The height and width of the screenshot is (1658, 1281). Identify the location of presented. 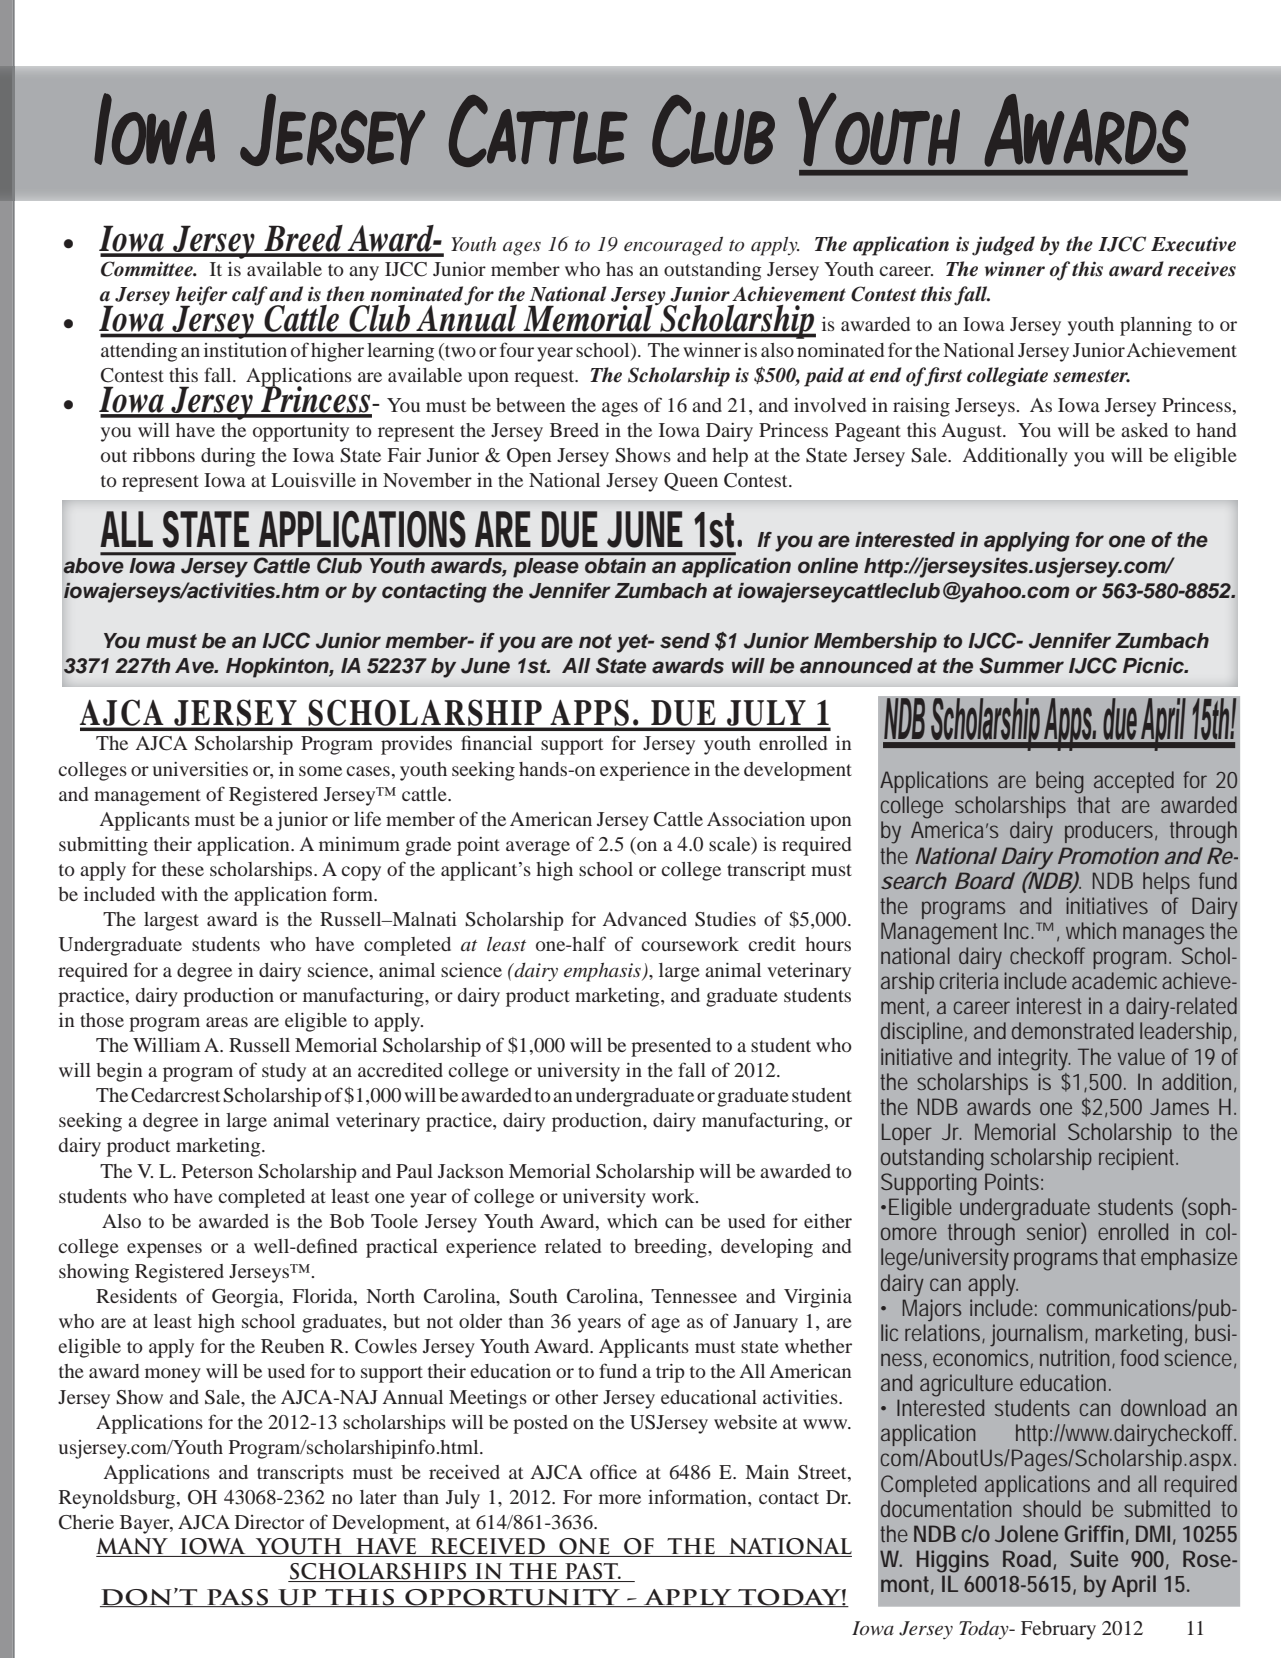
(671, 1047).
